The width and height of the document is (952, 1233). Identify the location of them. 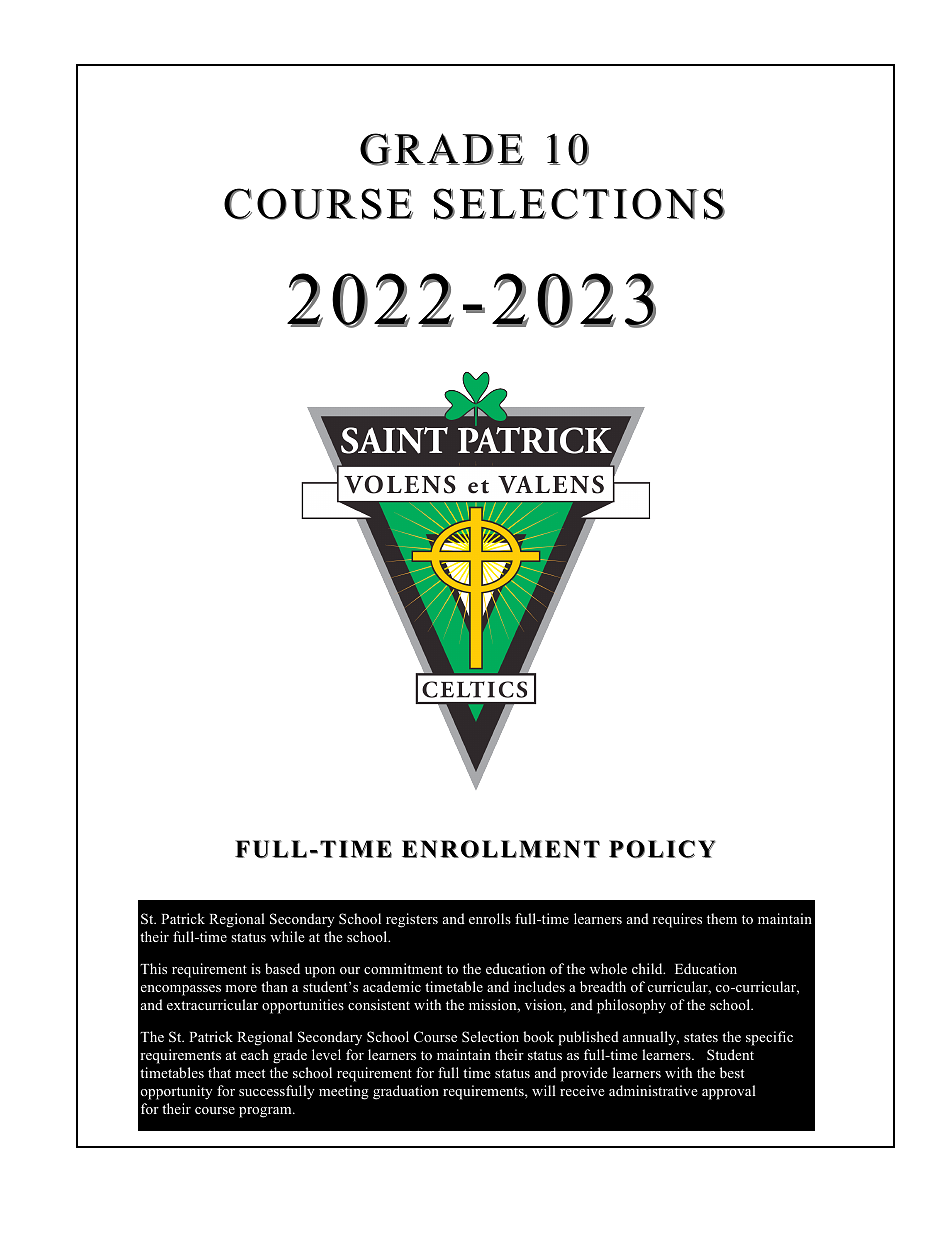
(722, 918).
